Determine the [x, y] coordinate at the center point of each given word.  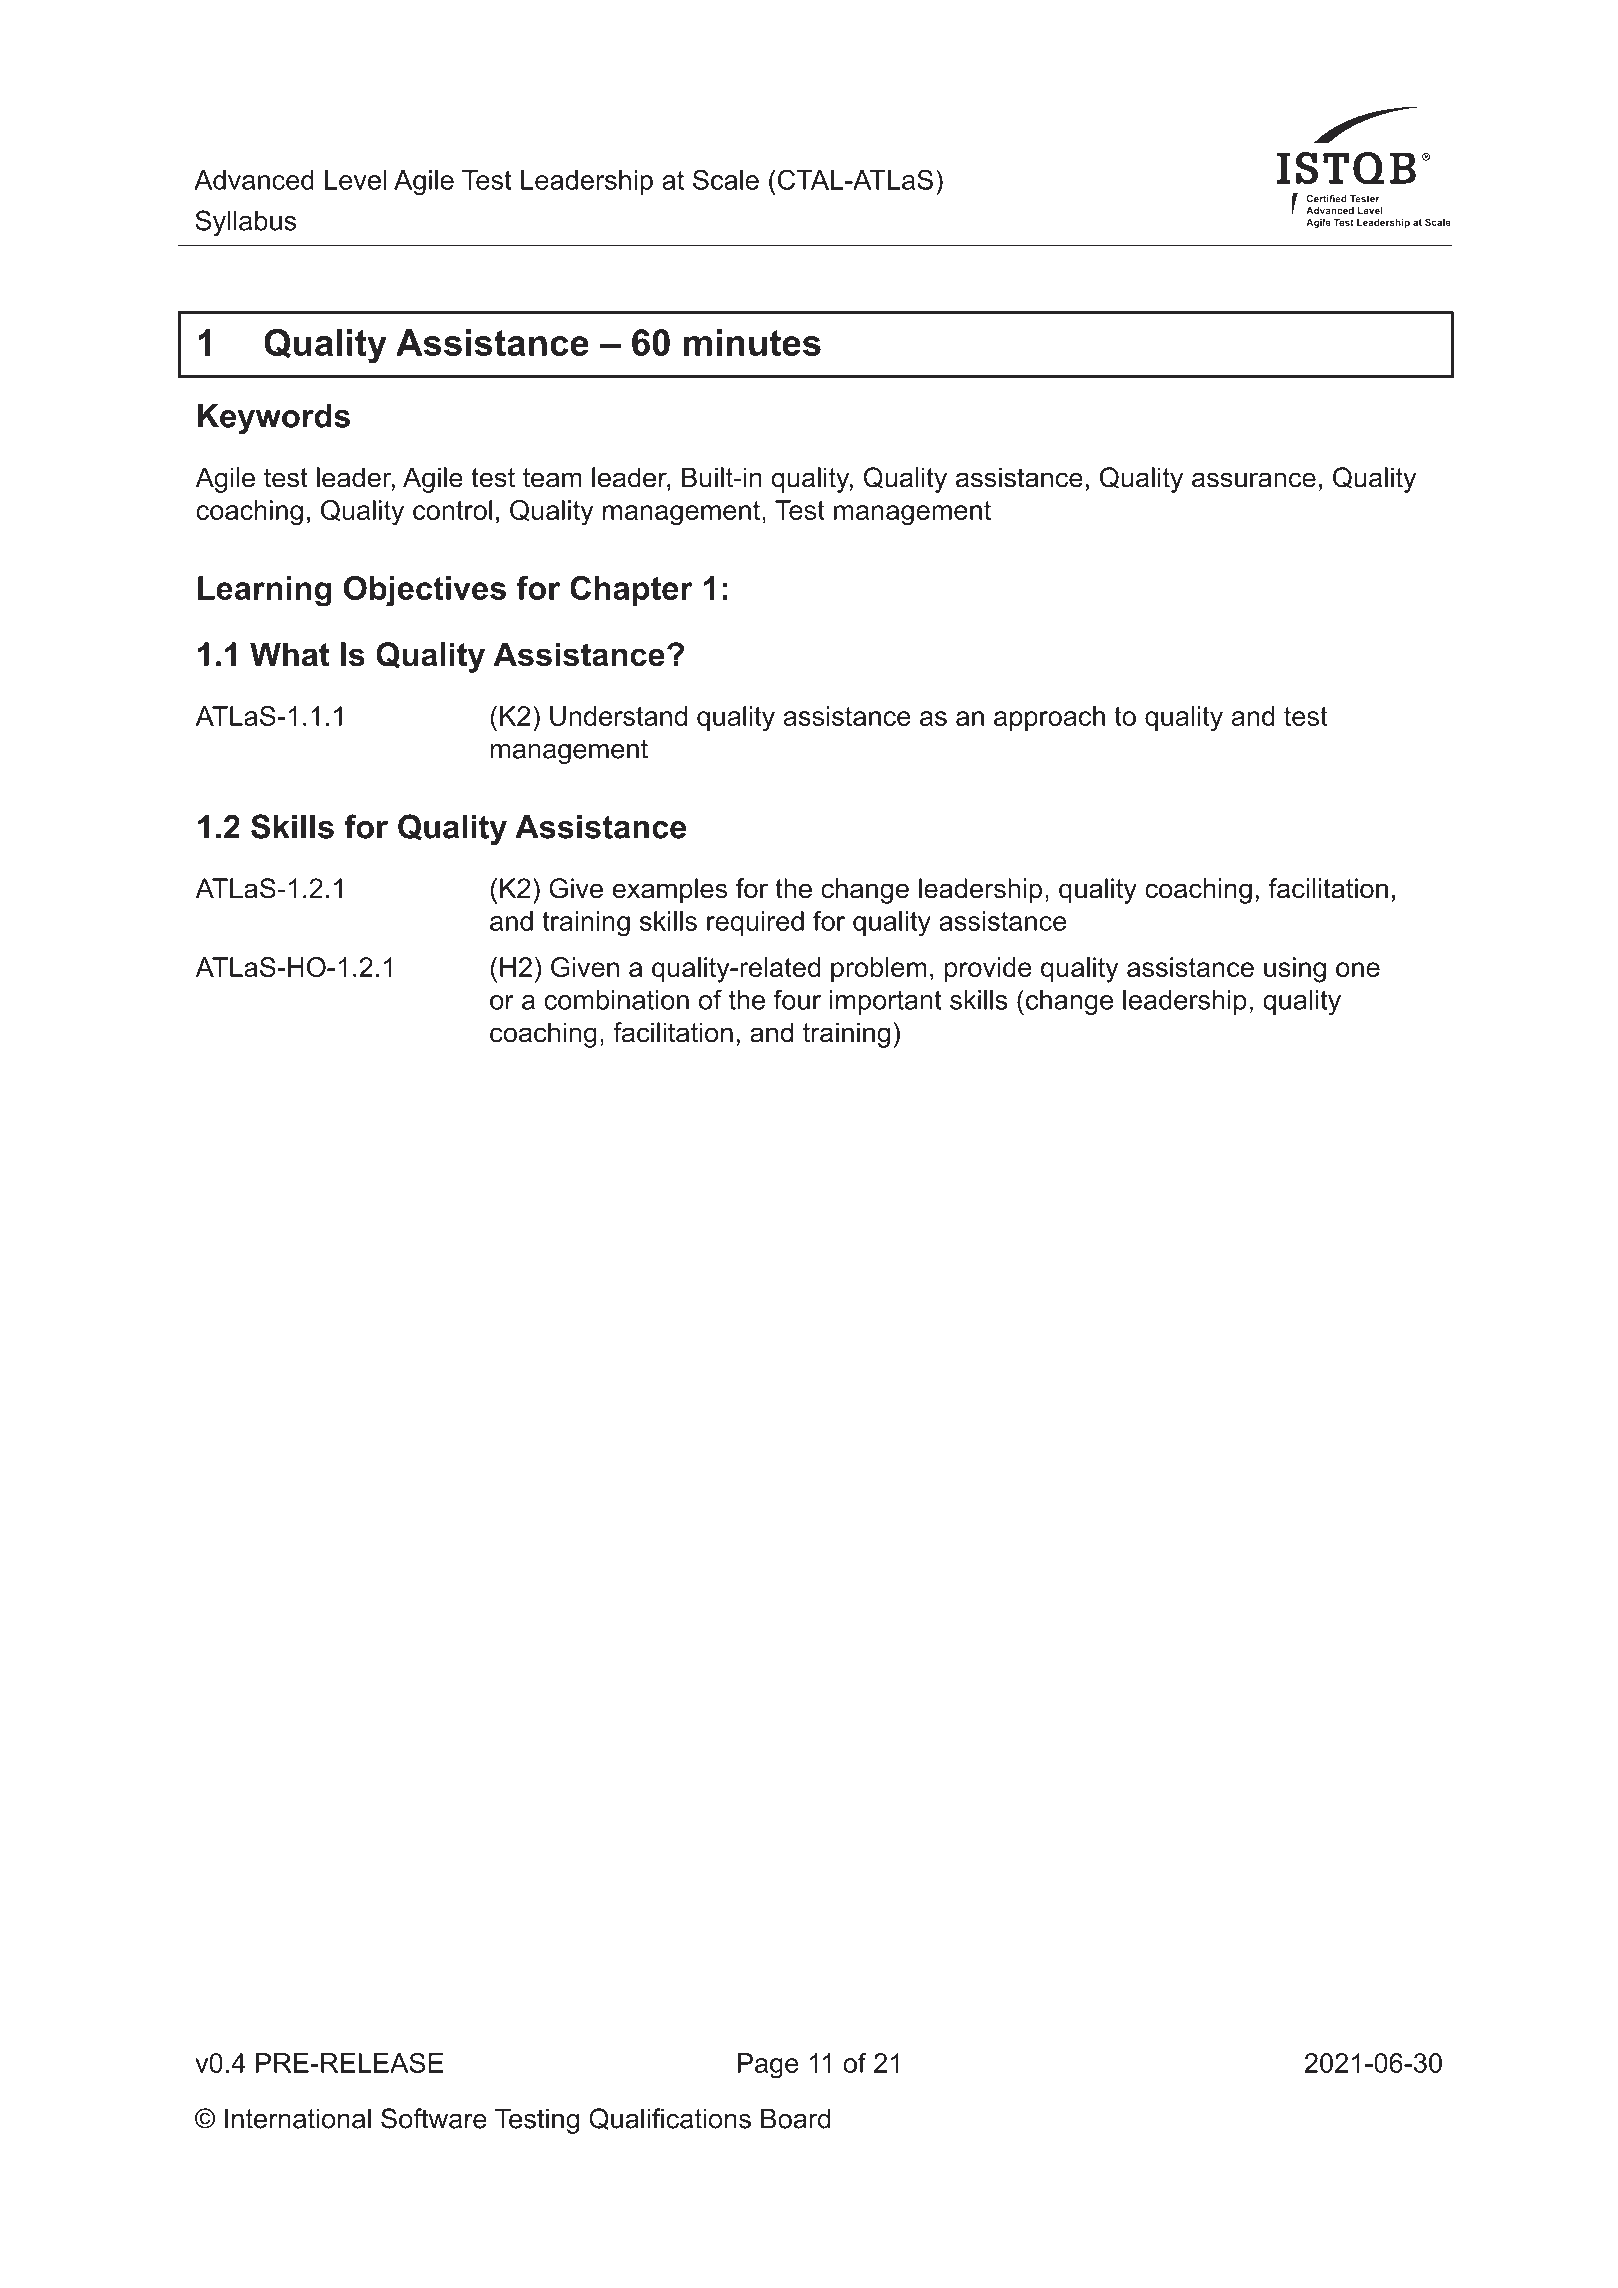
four [797, 999]
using [1295, 970]
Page [768, 2066]
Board [795, 2118]
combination [616, 1000]
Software [434, 2118]
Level [356, 180]
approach [1049, 718]
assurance [1254, 480]
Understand [618, 716]
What [290, 654]
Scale [726, 179]
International [298, 2118]
